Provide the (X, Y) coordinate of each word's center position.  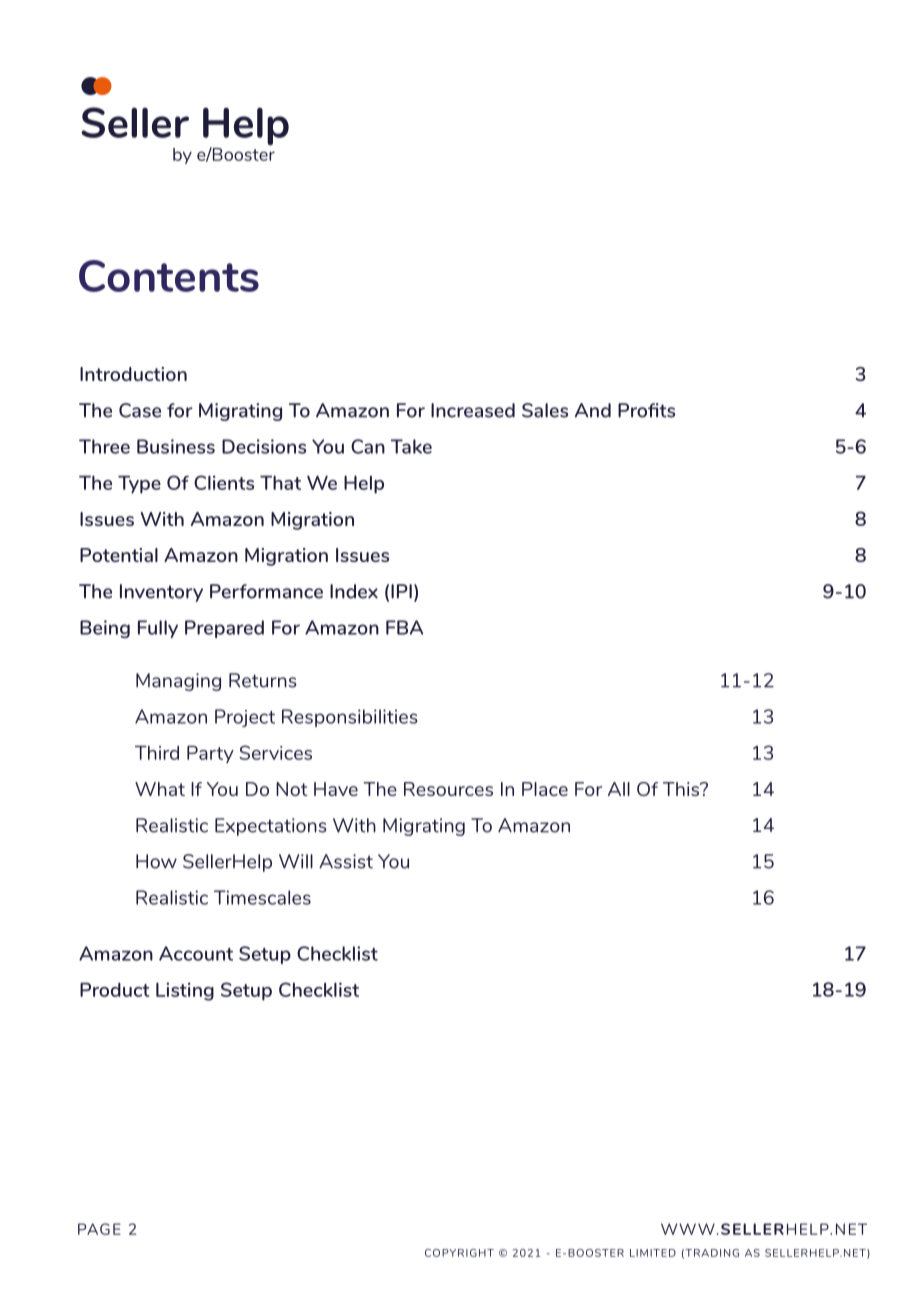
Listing (185, 991)
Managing (178, 682)
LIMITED (653, 1253)
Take (411, 446)
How (156, 861)
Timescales (262, 897)
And (593, 410)
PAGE (99, 1229)
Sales (545, 410)
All (619, 789)
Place (545, 789)
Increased (473, 410)
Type (139, 485)
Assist (346, 861)
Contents (169, 276)
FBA (404, 627)
